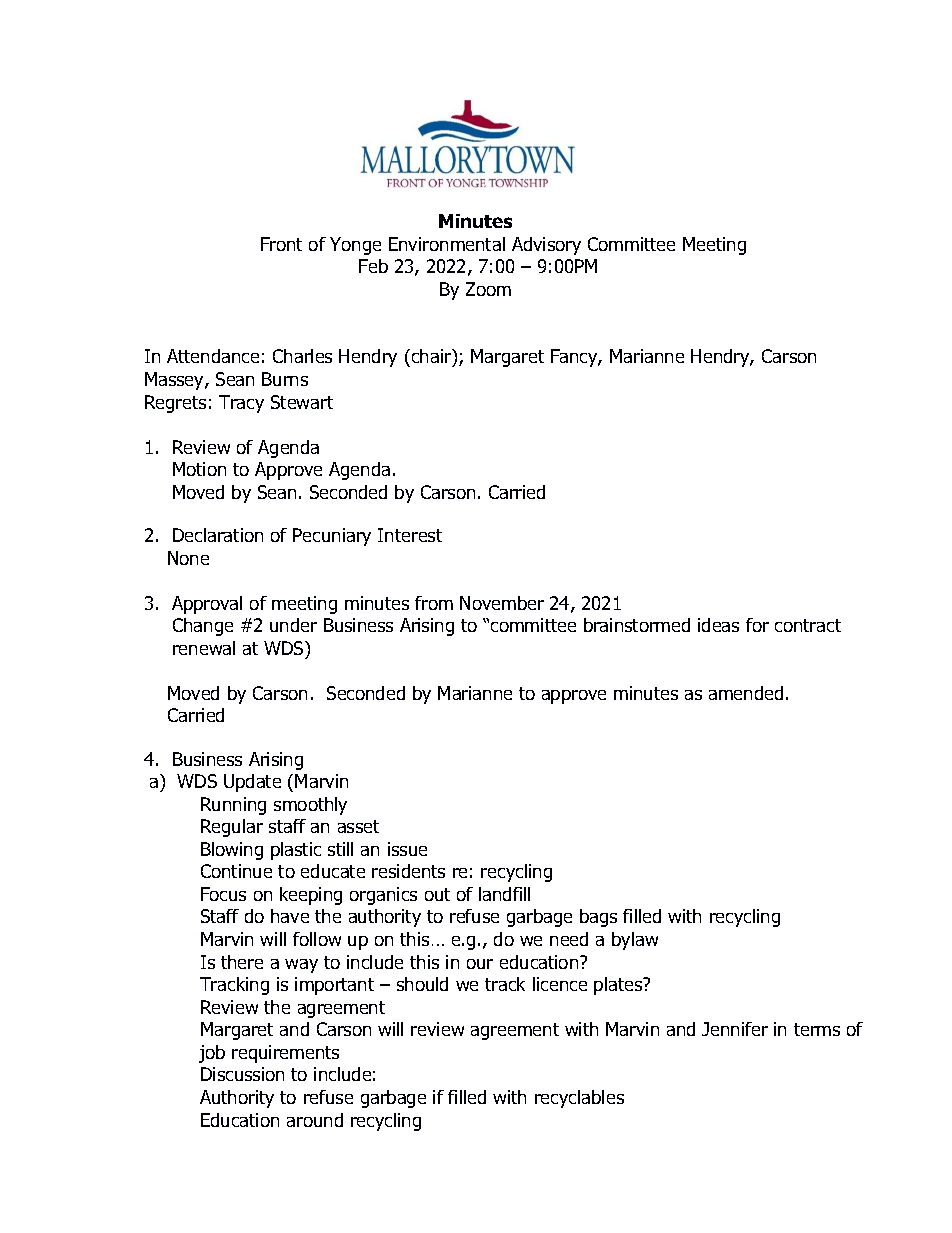  Describe the element at coordinates (232, 828) in the image. I see `Regular` at that location.
